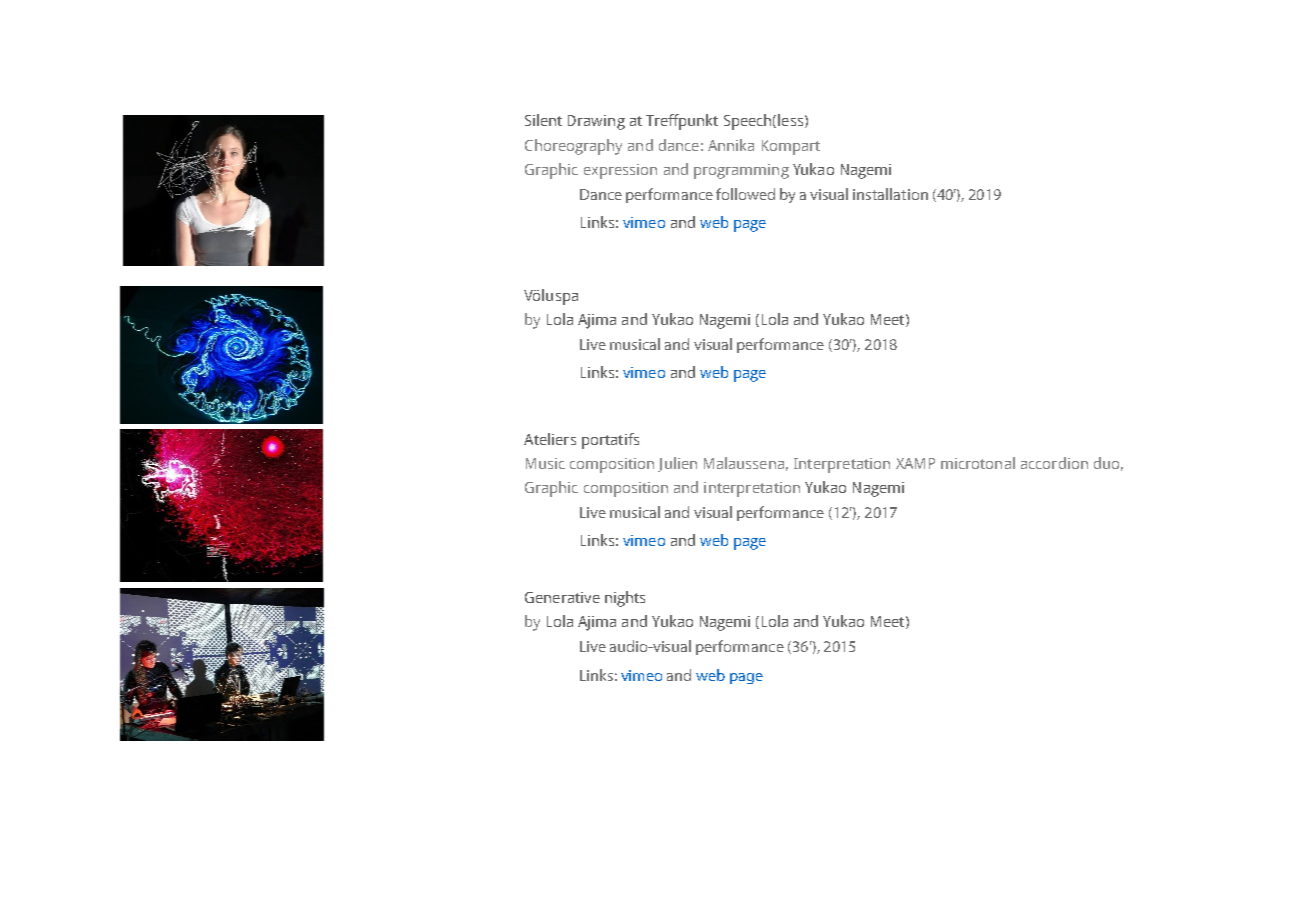 Image resolution: width=1307 pixels, height=924 pixels. What do you see at coordinates (596, 122) in the screenshot?
I see `Drawing` at bounding box center [596, 122].
